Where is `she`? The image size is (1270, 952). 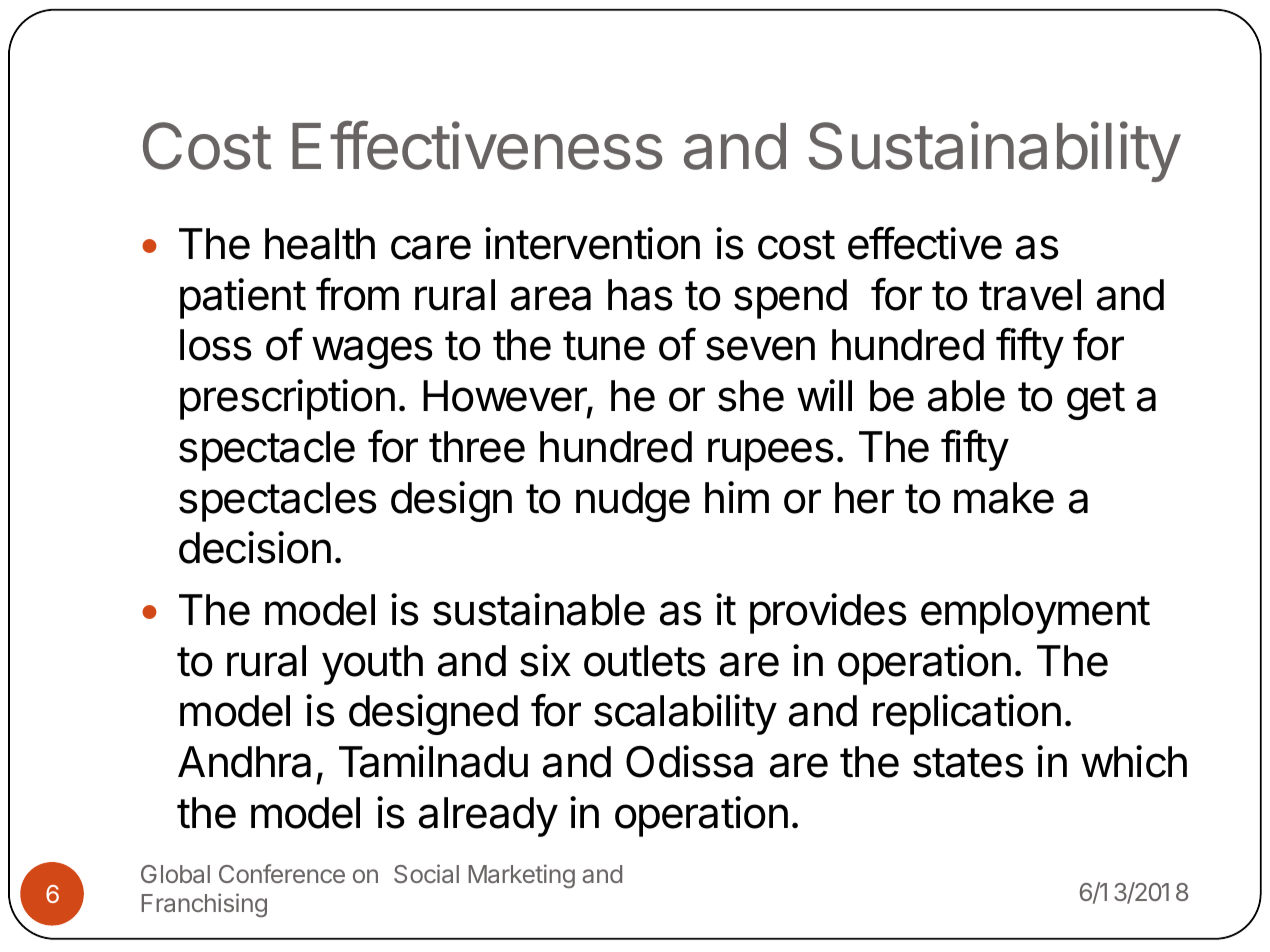 she is located at coordinates (751, 396).
